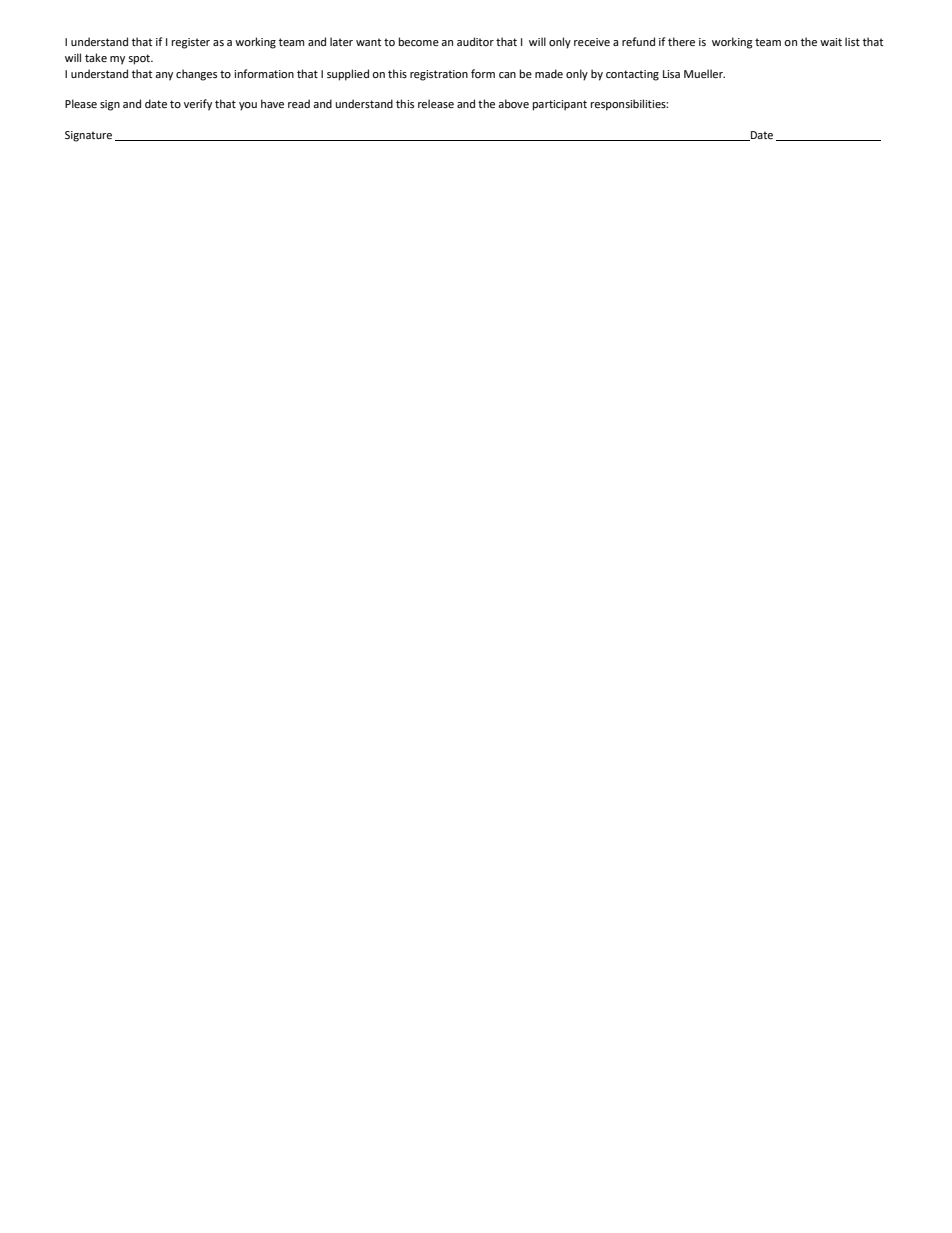 This screenshot has height=1233, width=952. I want to click on changes, so click(196, 75).
